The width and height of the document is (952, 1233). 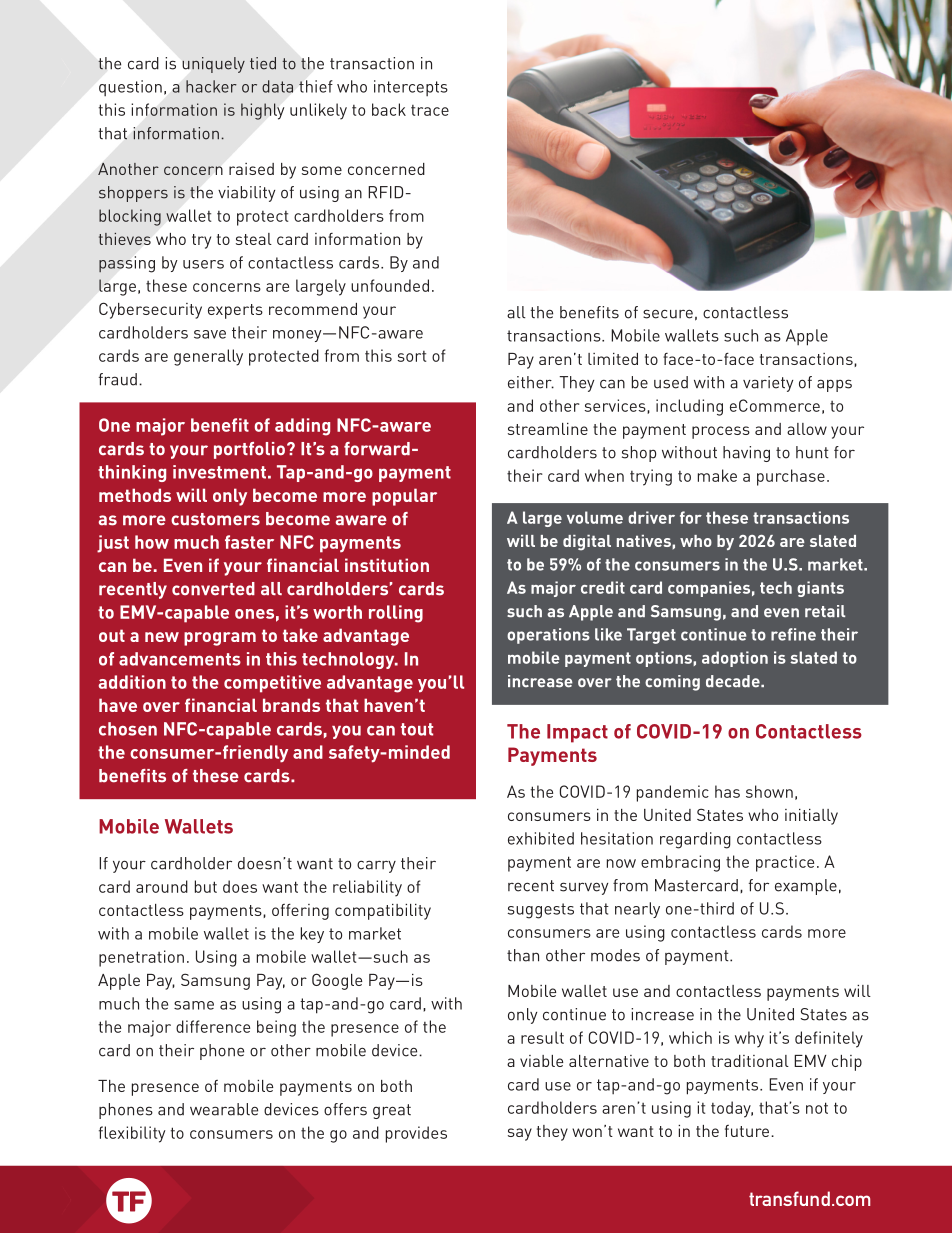 I want to click on secure, so click(x=668, y=314).
